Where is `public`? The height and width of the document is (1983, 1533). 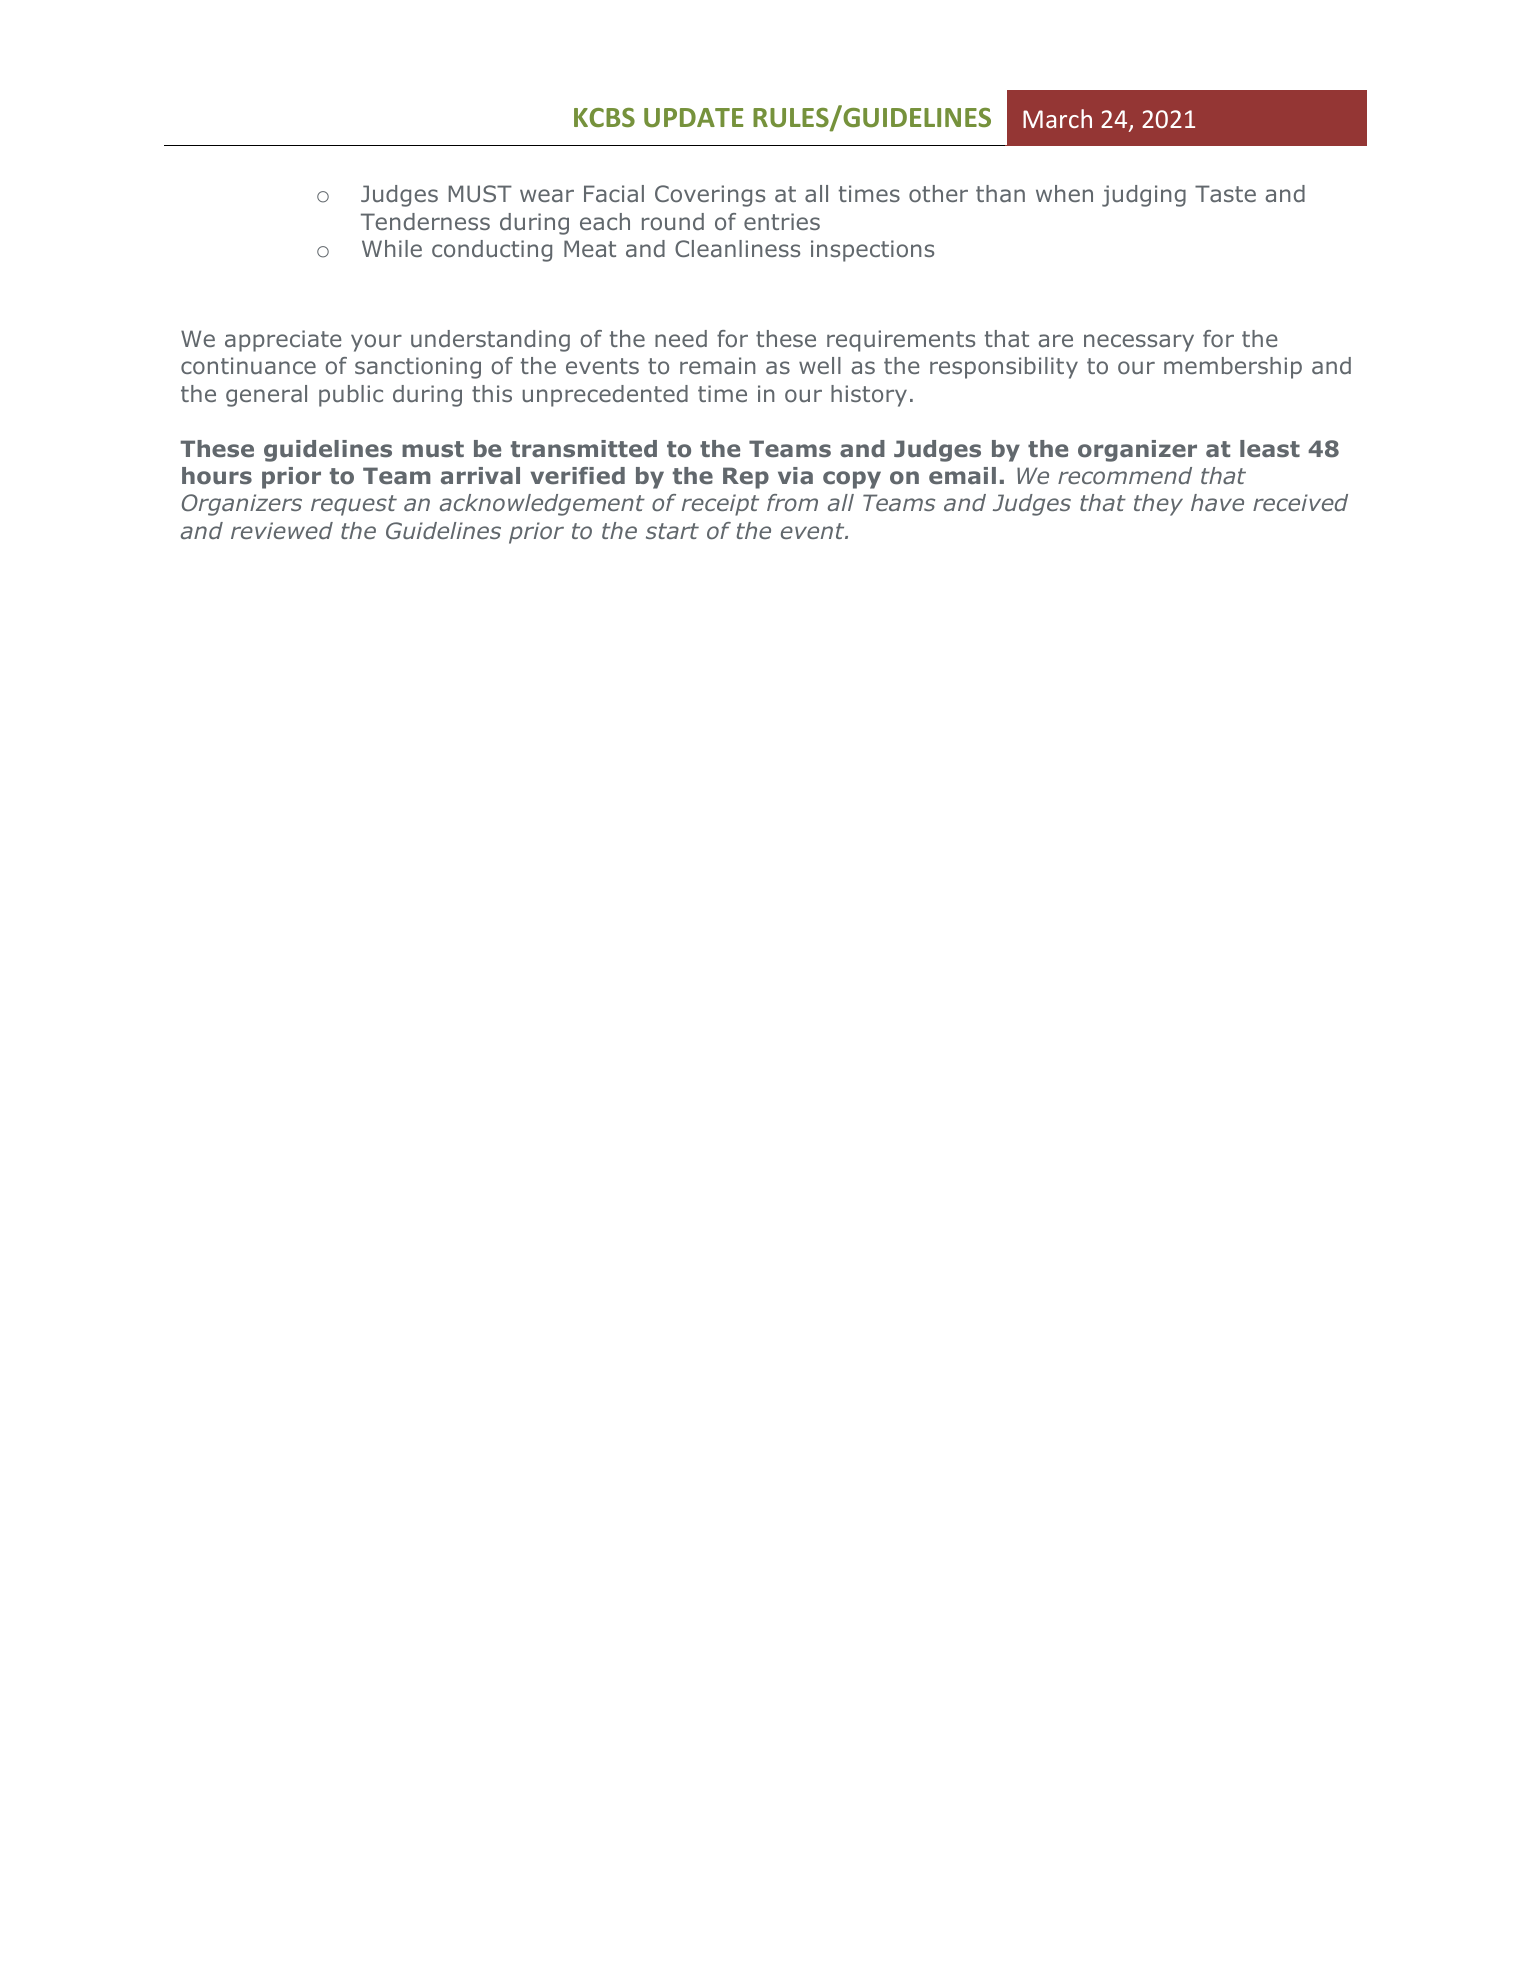
public is located at coordinates (351, 396).
